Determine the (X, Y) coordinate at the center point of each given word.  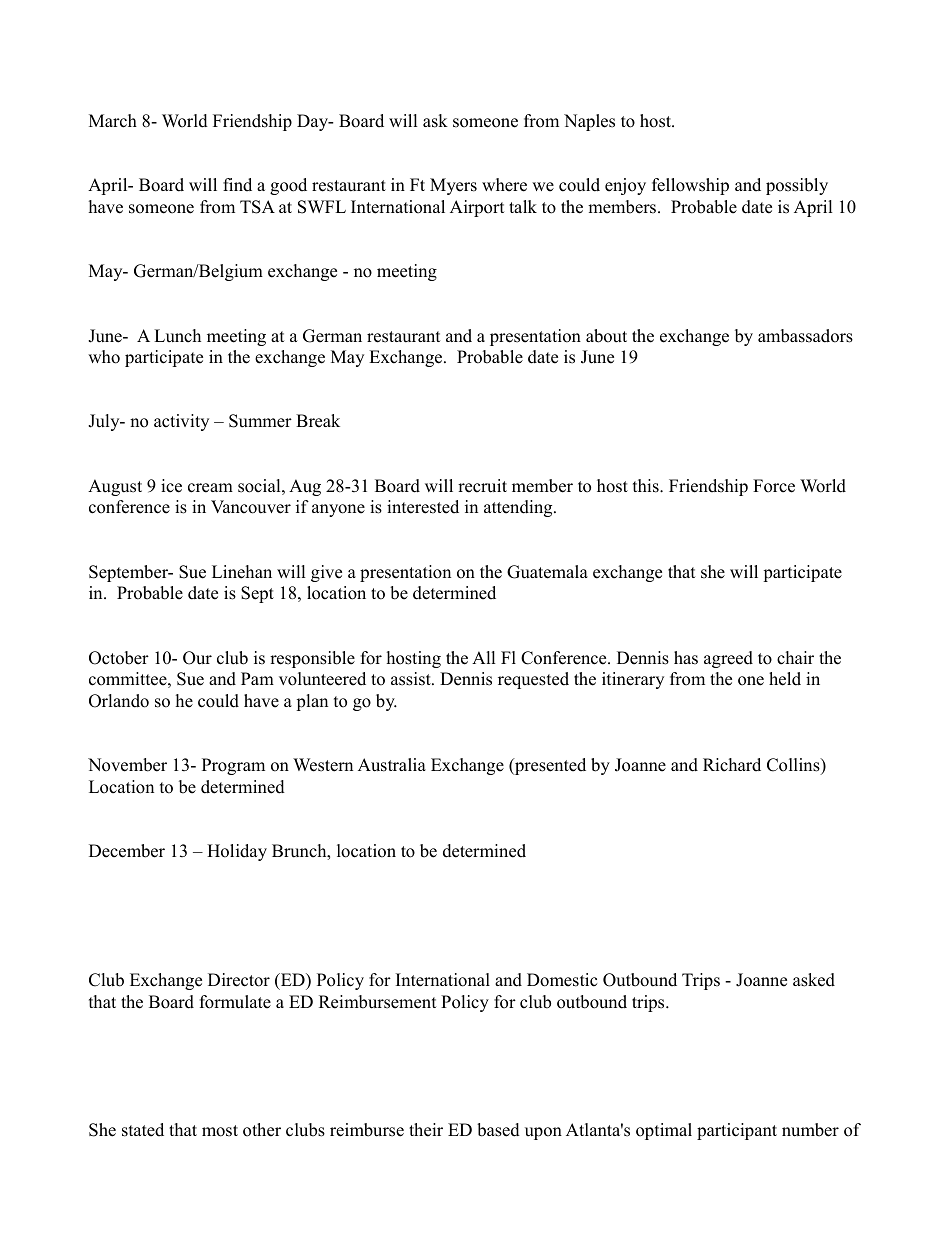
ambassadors (805, 336)
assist (412, 679)
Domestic (562, 980)
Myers (453, 186)
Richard (732, 765)
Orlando (119, 701)
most (220, 1131)
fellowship (690, 186)
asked (814, 980)
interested (423, 507)
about (606, 336)
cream (210, 488)
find (237, 185)
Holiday (237, 852)
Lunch (177, 336)
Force (774, 486)
